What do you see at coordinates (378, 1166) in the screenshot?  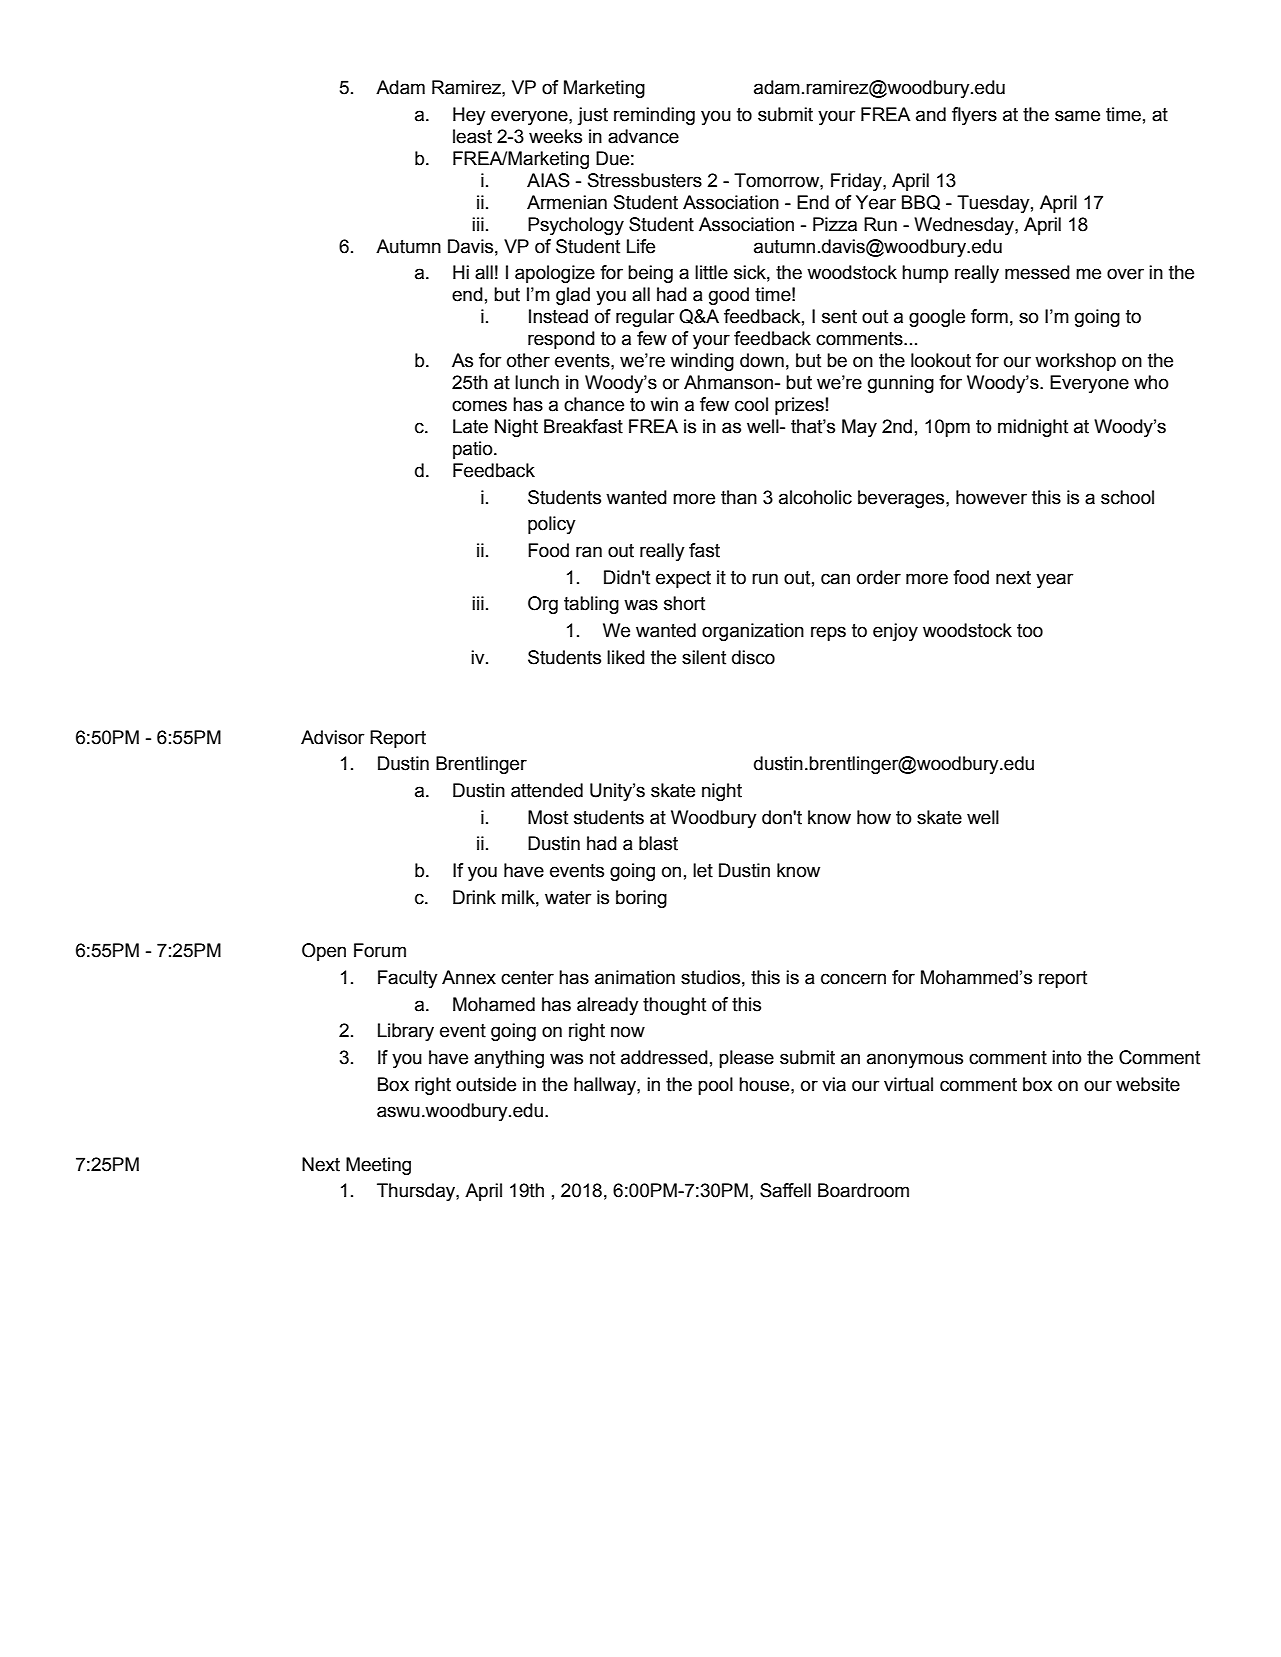 I see `Meeting` at bounding box center [378, 1166].
